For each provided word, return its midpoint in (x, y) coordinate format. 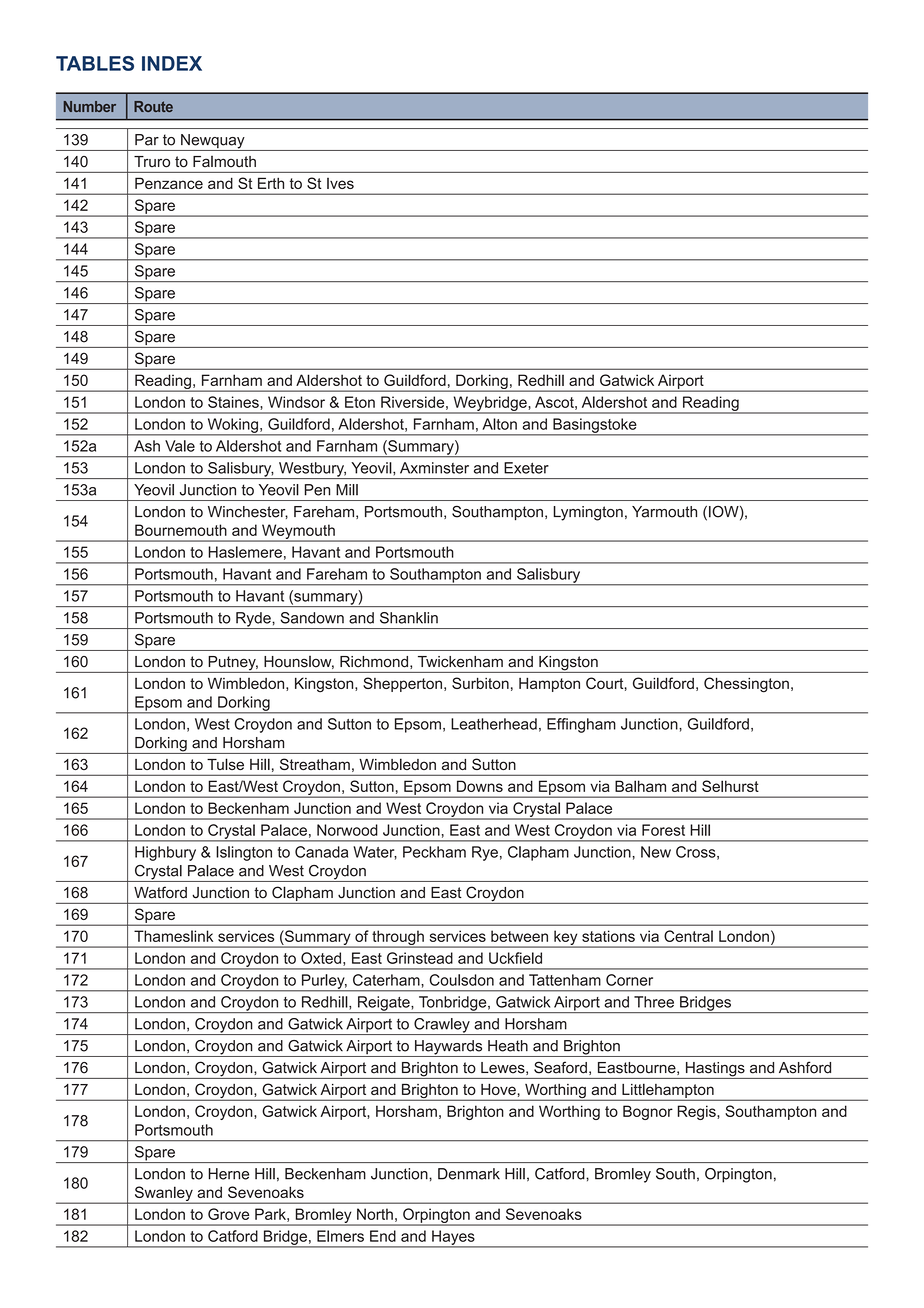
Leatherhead (494, 724)
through (398, 938)
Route (153, 106)
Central (688, 936)
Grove (228, 1214)
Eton (360, 402)
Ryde (253, 620)
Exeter (526, 468)
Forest (663, 830)
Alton (499, 424)
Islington (244, 853)
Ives (340, 183)
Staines (234, 402)
